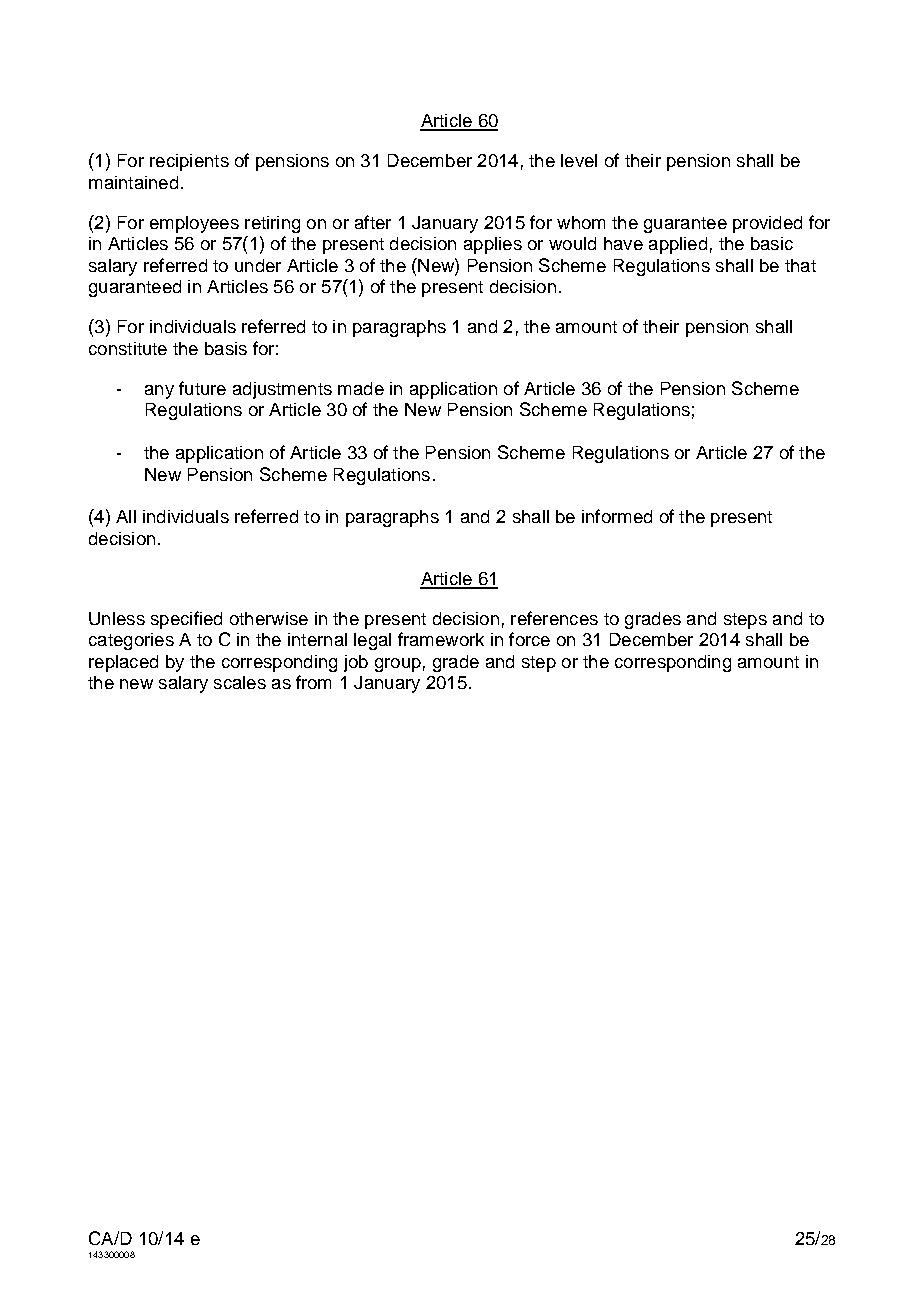  I want to click on force, so click(529, 639).
